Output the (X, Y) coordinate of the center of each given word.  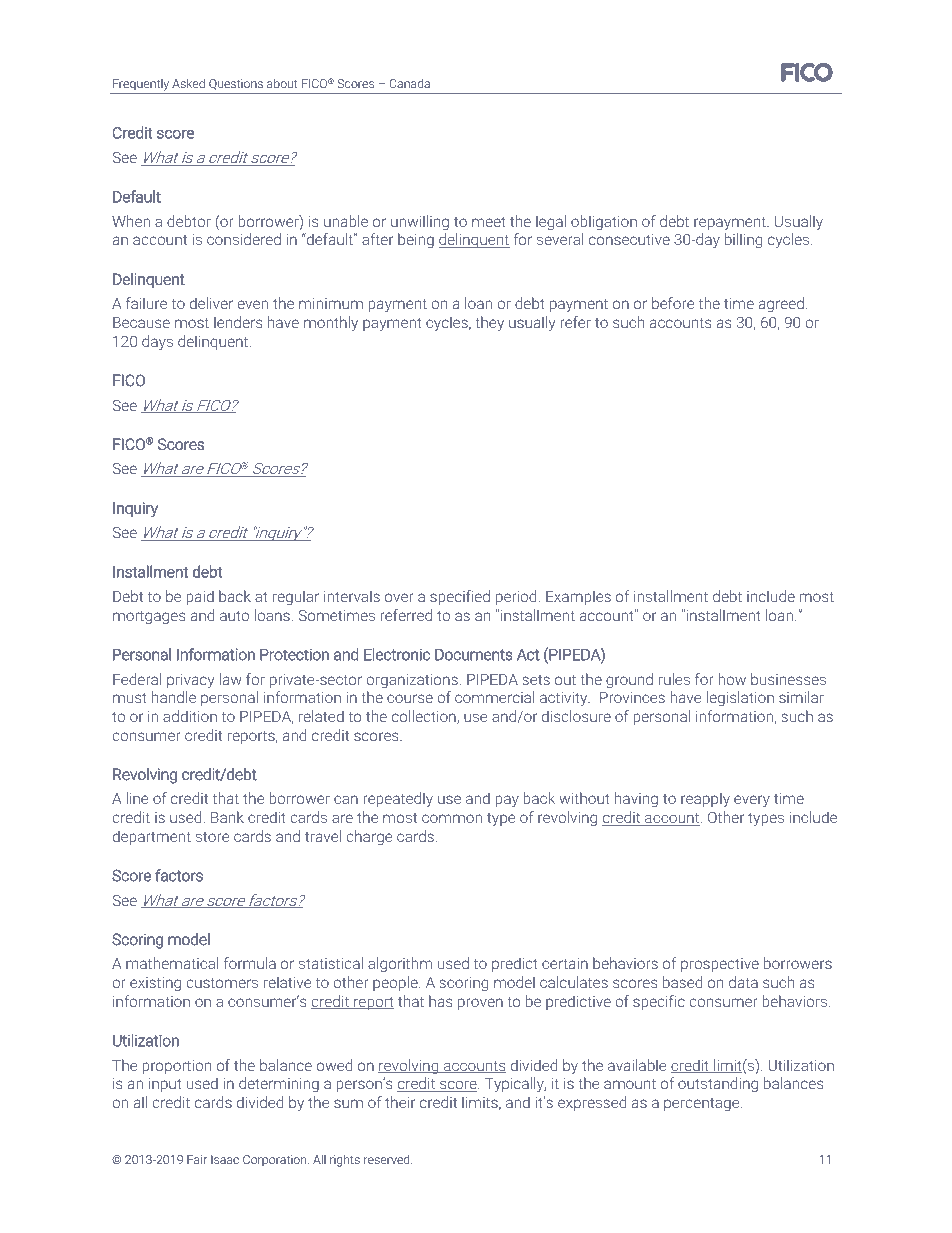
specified (460, 597)
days (157, 343)
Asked (188, 83)
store (212, 837)
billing (743, 241)
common (452, 818)
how (732, 679)
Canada (409, 83)
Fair (197, 1159)
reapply (705, 800)
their (400, 1102)
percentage (703, 1104)
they (489, 324)
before (673, 303)
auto (234, 616)
